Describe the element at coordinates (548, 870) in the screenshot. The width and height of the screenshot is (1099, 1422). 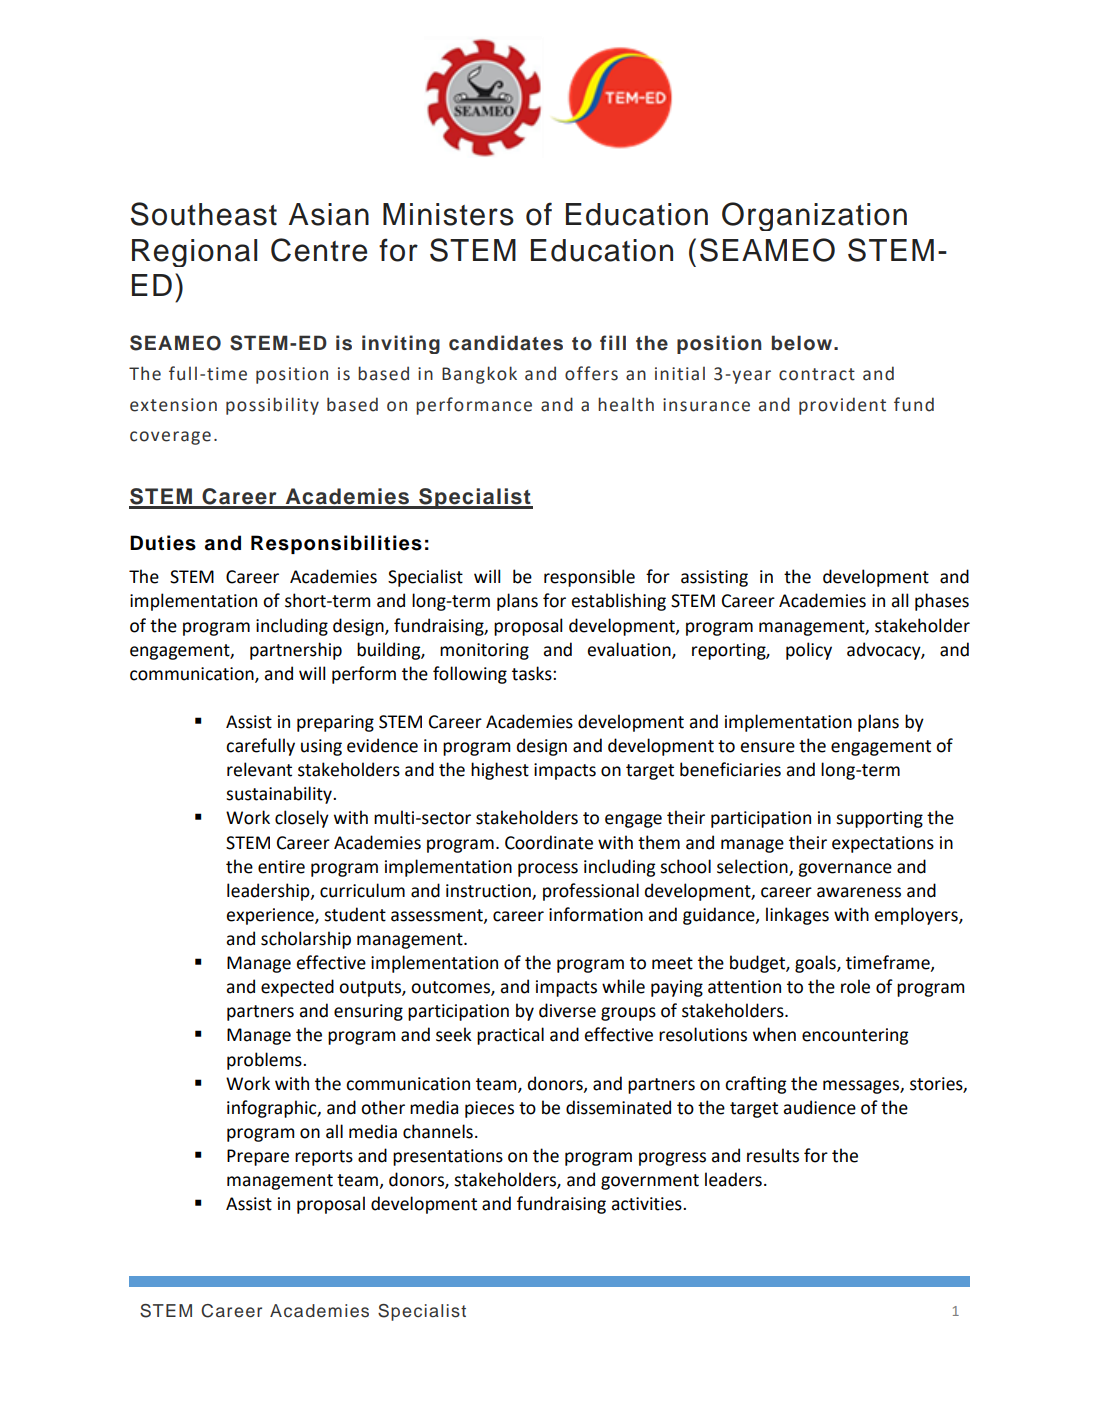
I see `process` at that location.
